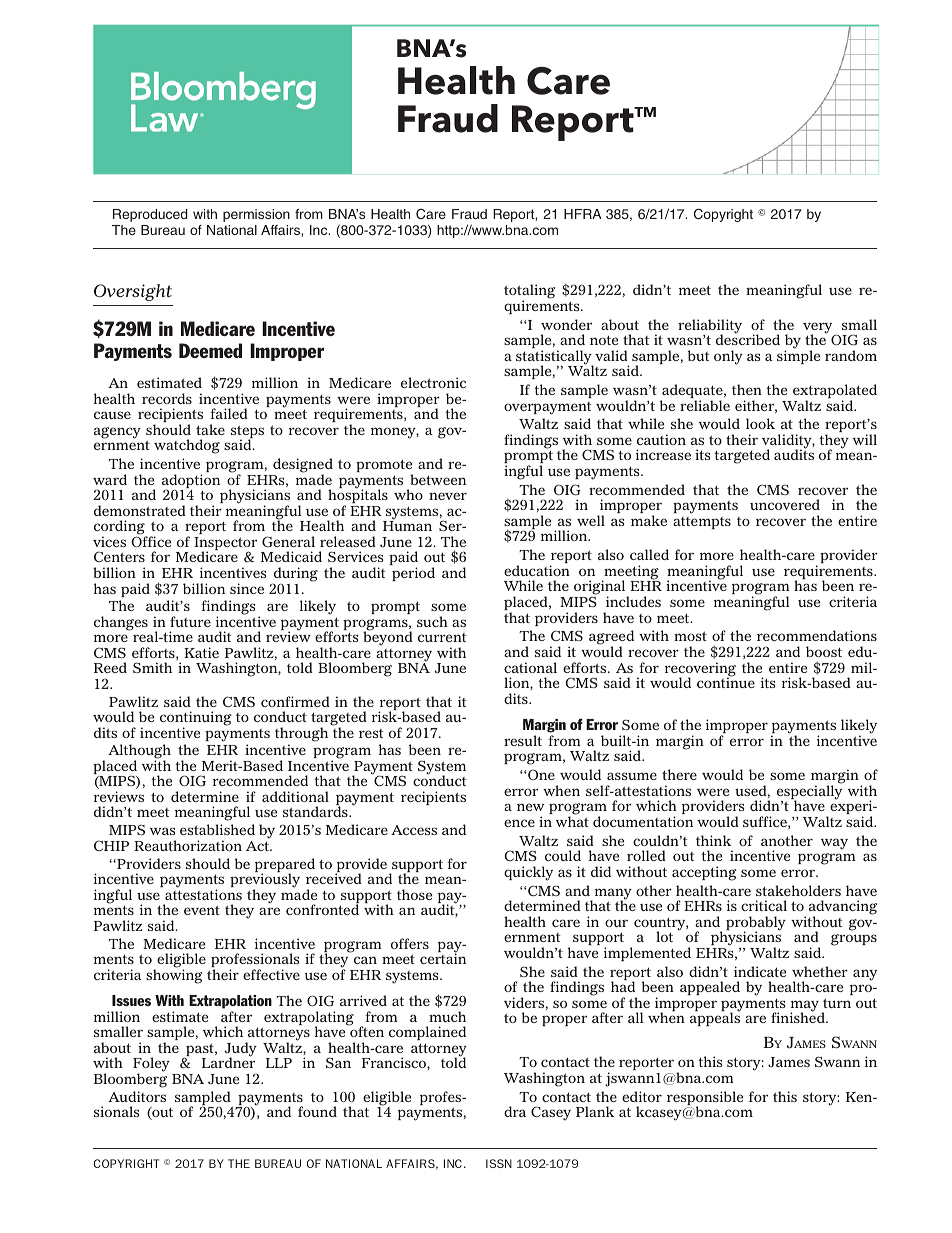  I want to click on very, so click(819, 329).
